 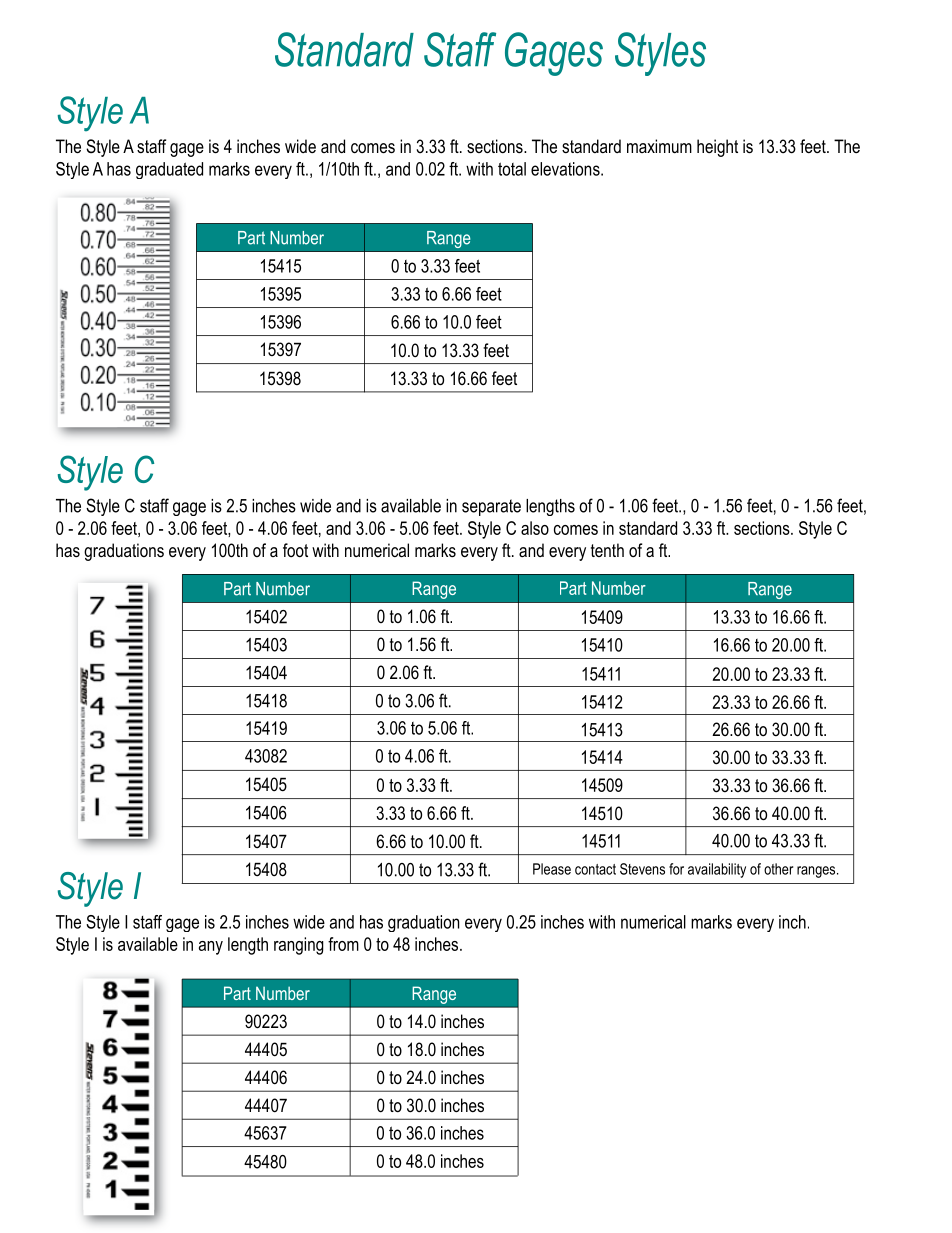 I want to click on height, so click(x=717, y=148).
